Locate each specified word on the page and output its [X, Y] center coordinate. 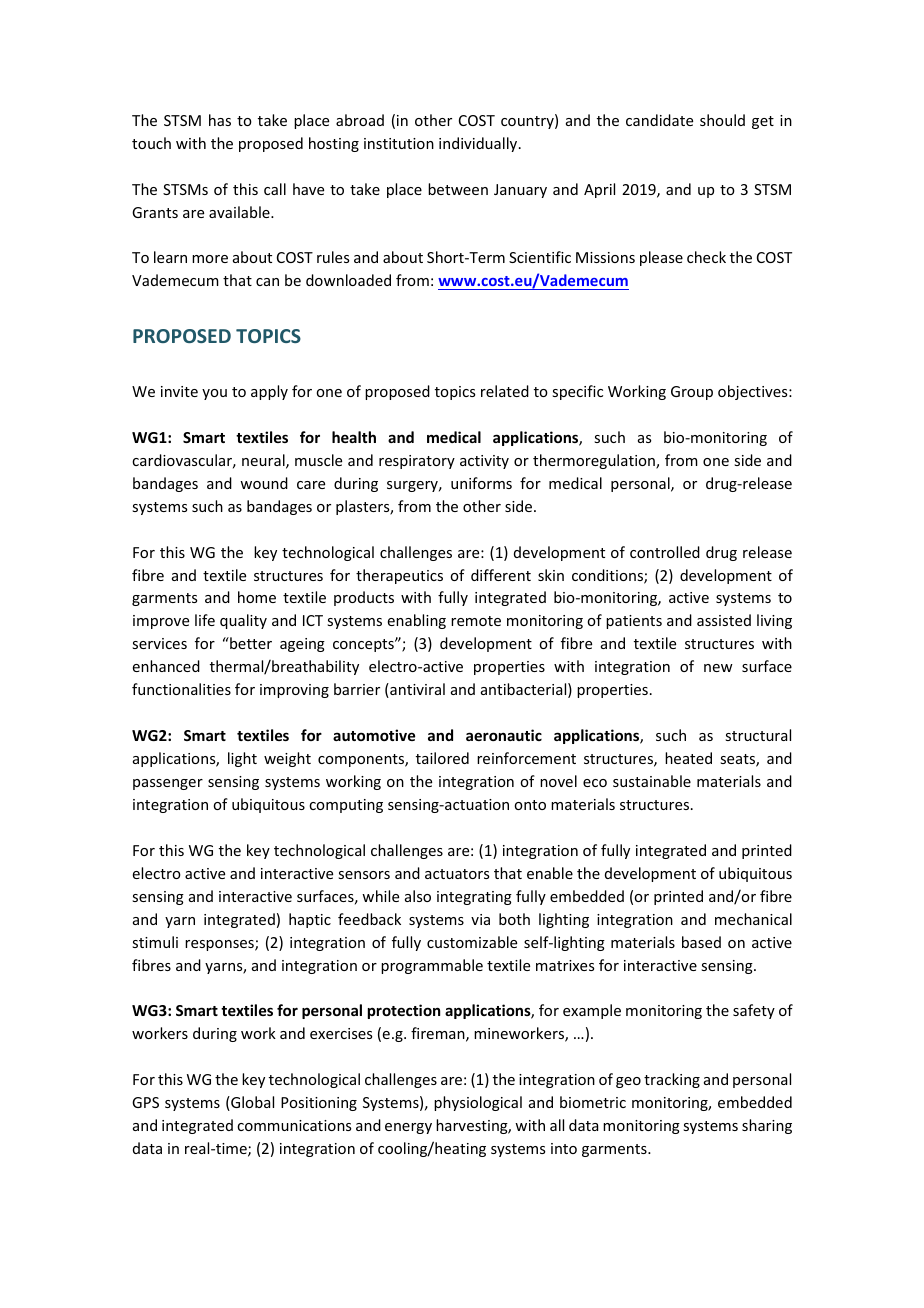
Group [692, 393]
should [722, 120]
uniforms [481, 483]
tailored [442, 758]
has [220, 120]
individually [479, 144]
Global [251, 1103]
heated [688, 758]
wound [264, 483]
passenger [168, 784]
